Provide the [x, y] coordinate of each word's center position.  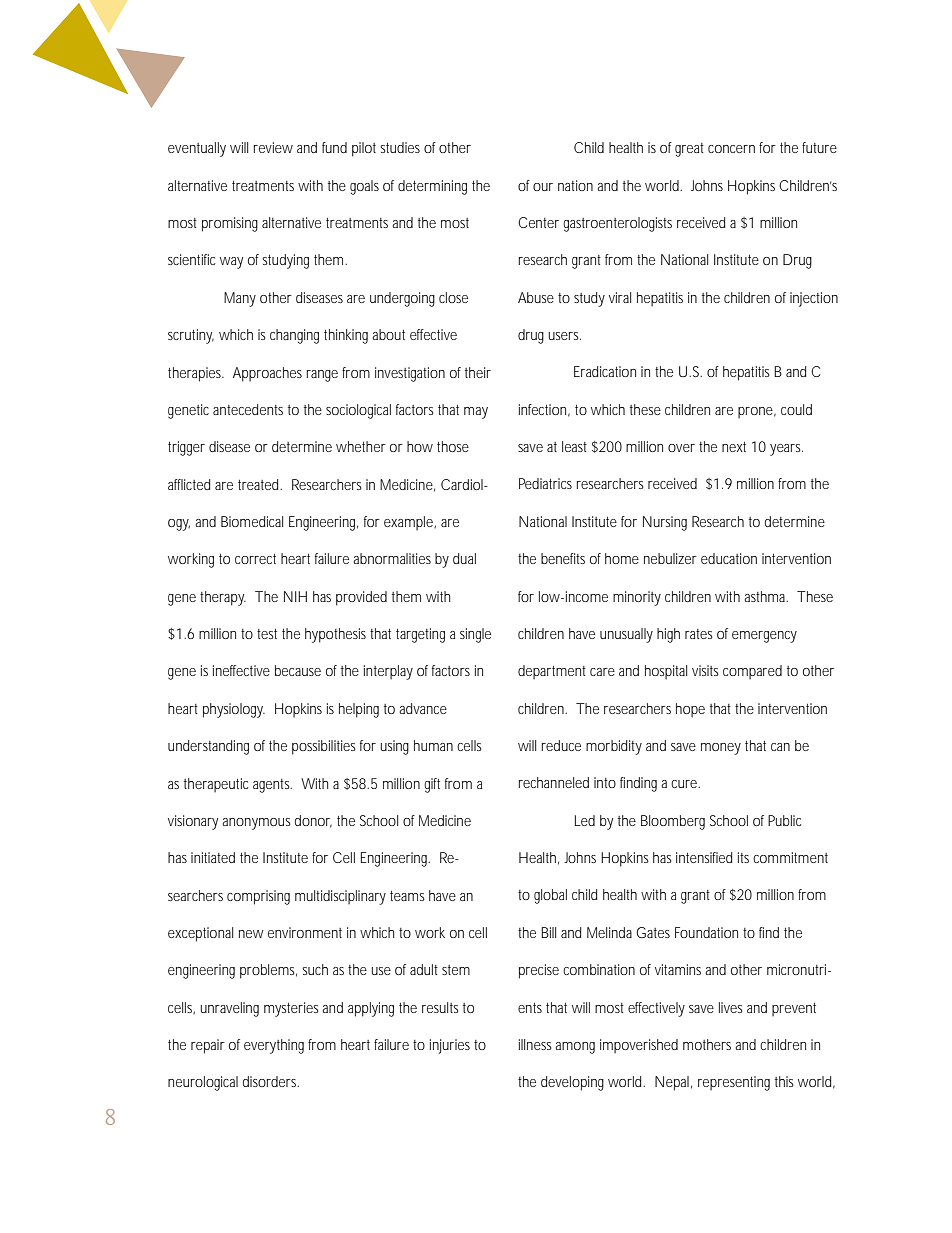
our [543, 187]
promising [230, 224]
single [475, 635]
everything [274, 1046]
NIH [295, 596]
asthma [766, 596]
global [550, 896]
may [476, 413]
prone [757, 412]
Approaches [267, 374]
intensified [704, 857]
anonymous [256, 824]
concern [731, 149]
